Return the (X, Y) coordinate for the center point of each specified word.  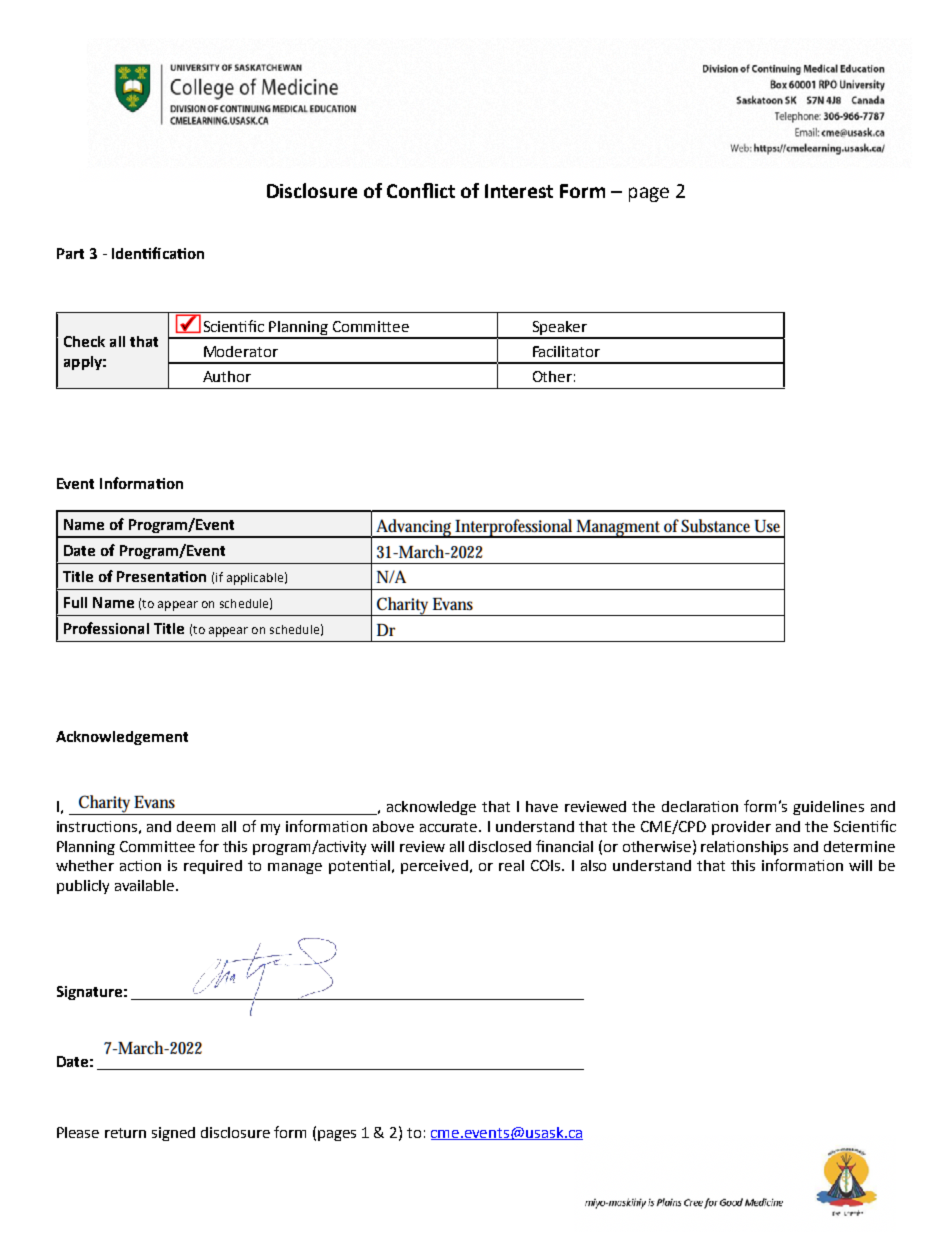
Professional (106, 628)
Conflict (421, 190)
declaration (700, 806)
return (125, 1133)
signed (173, 1134)
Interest (519, 191)
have (542, 806)
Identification (158, 253)
